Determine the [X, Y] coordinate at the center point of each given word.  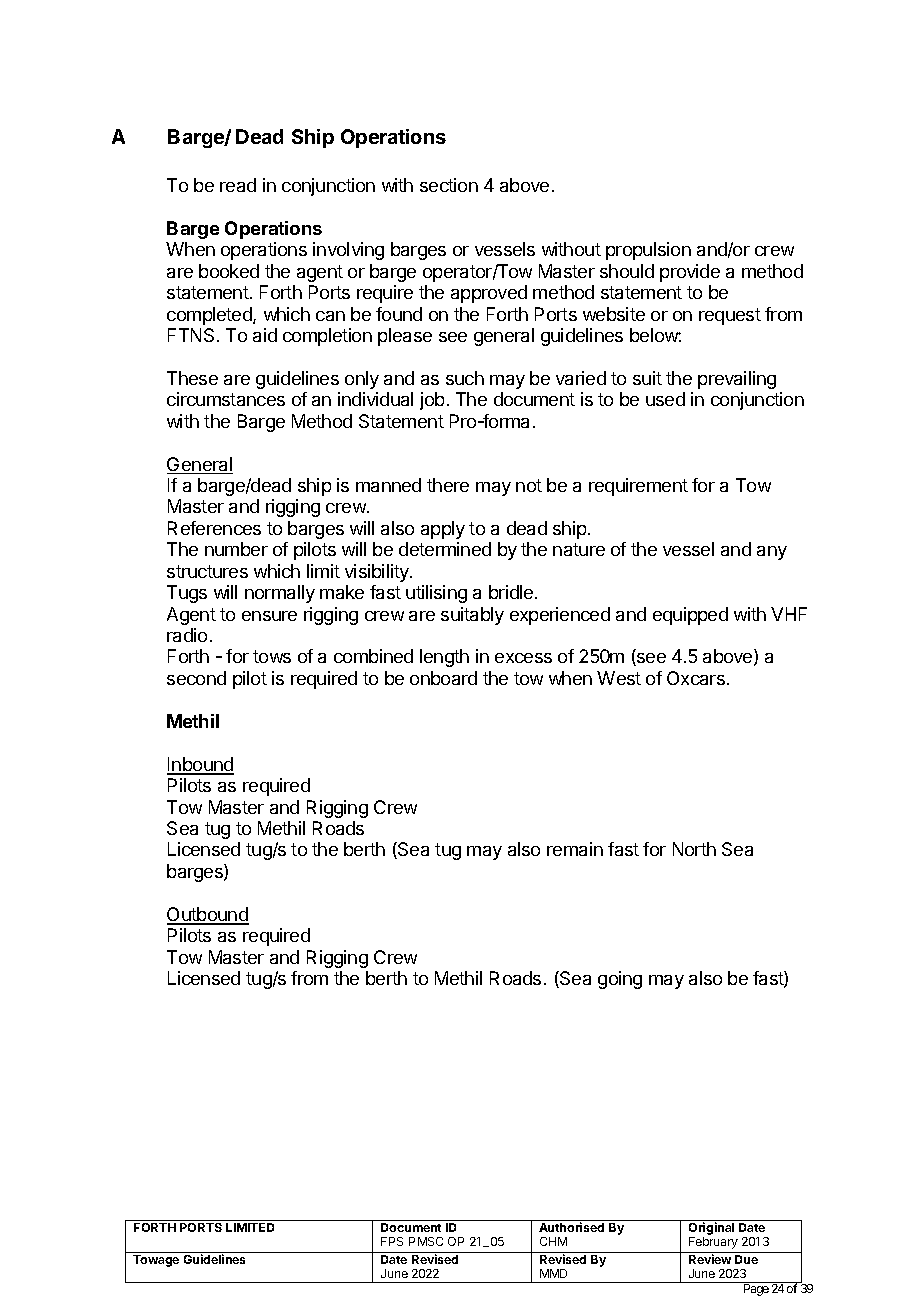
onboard [443, 678]
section [449, 185]
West [619, 678]
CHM [553, 1241]
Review [710, 1259]
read [238, 185]
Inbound [200, 765]
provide [690, 273]
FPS [392, 1241]
